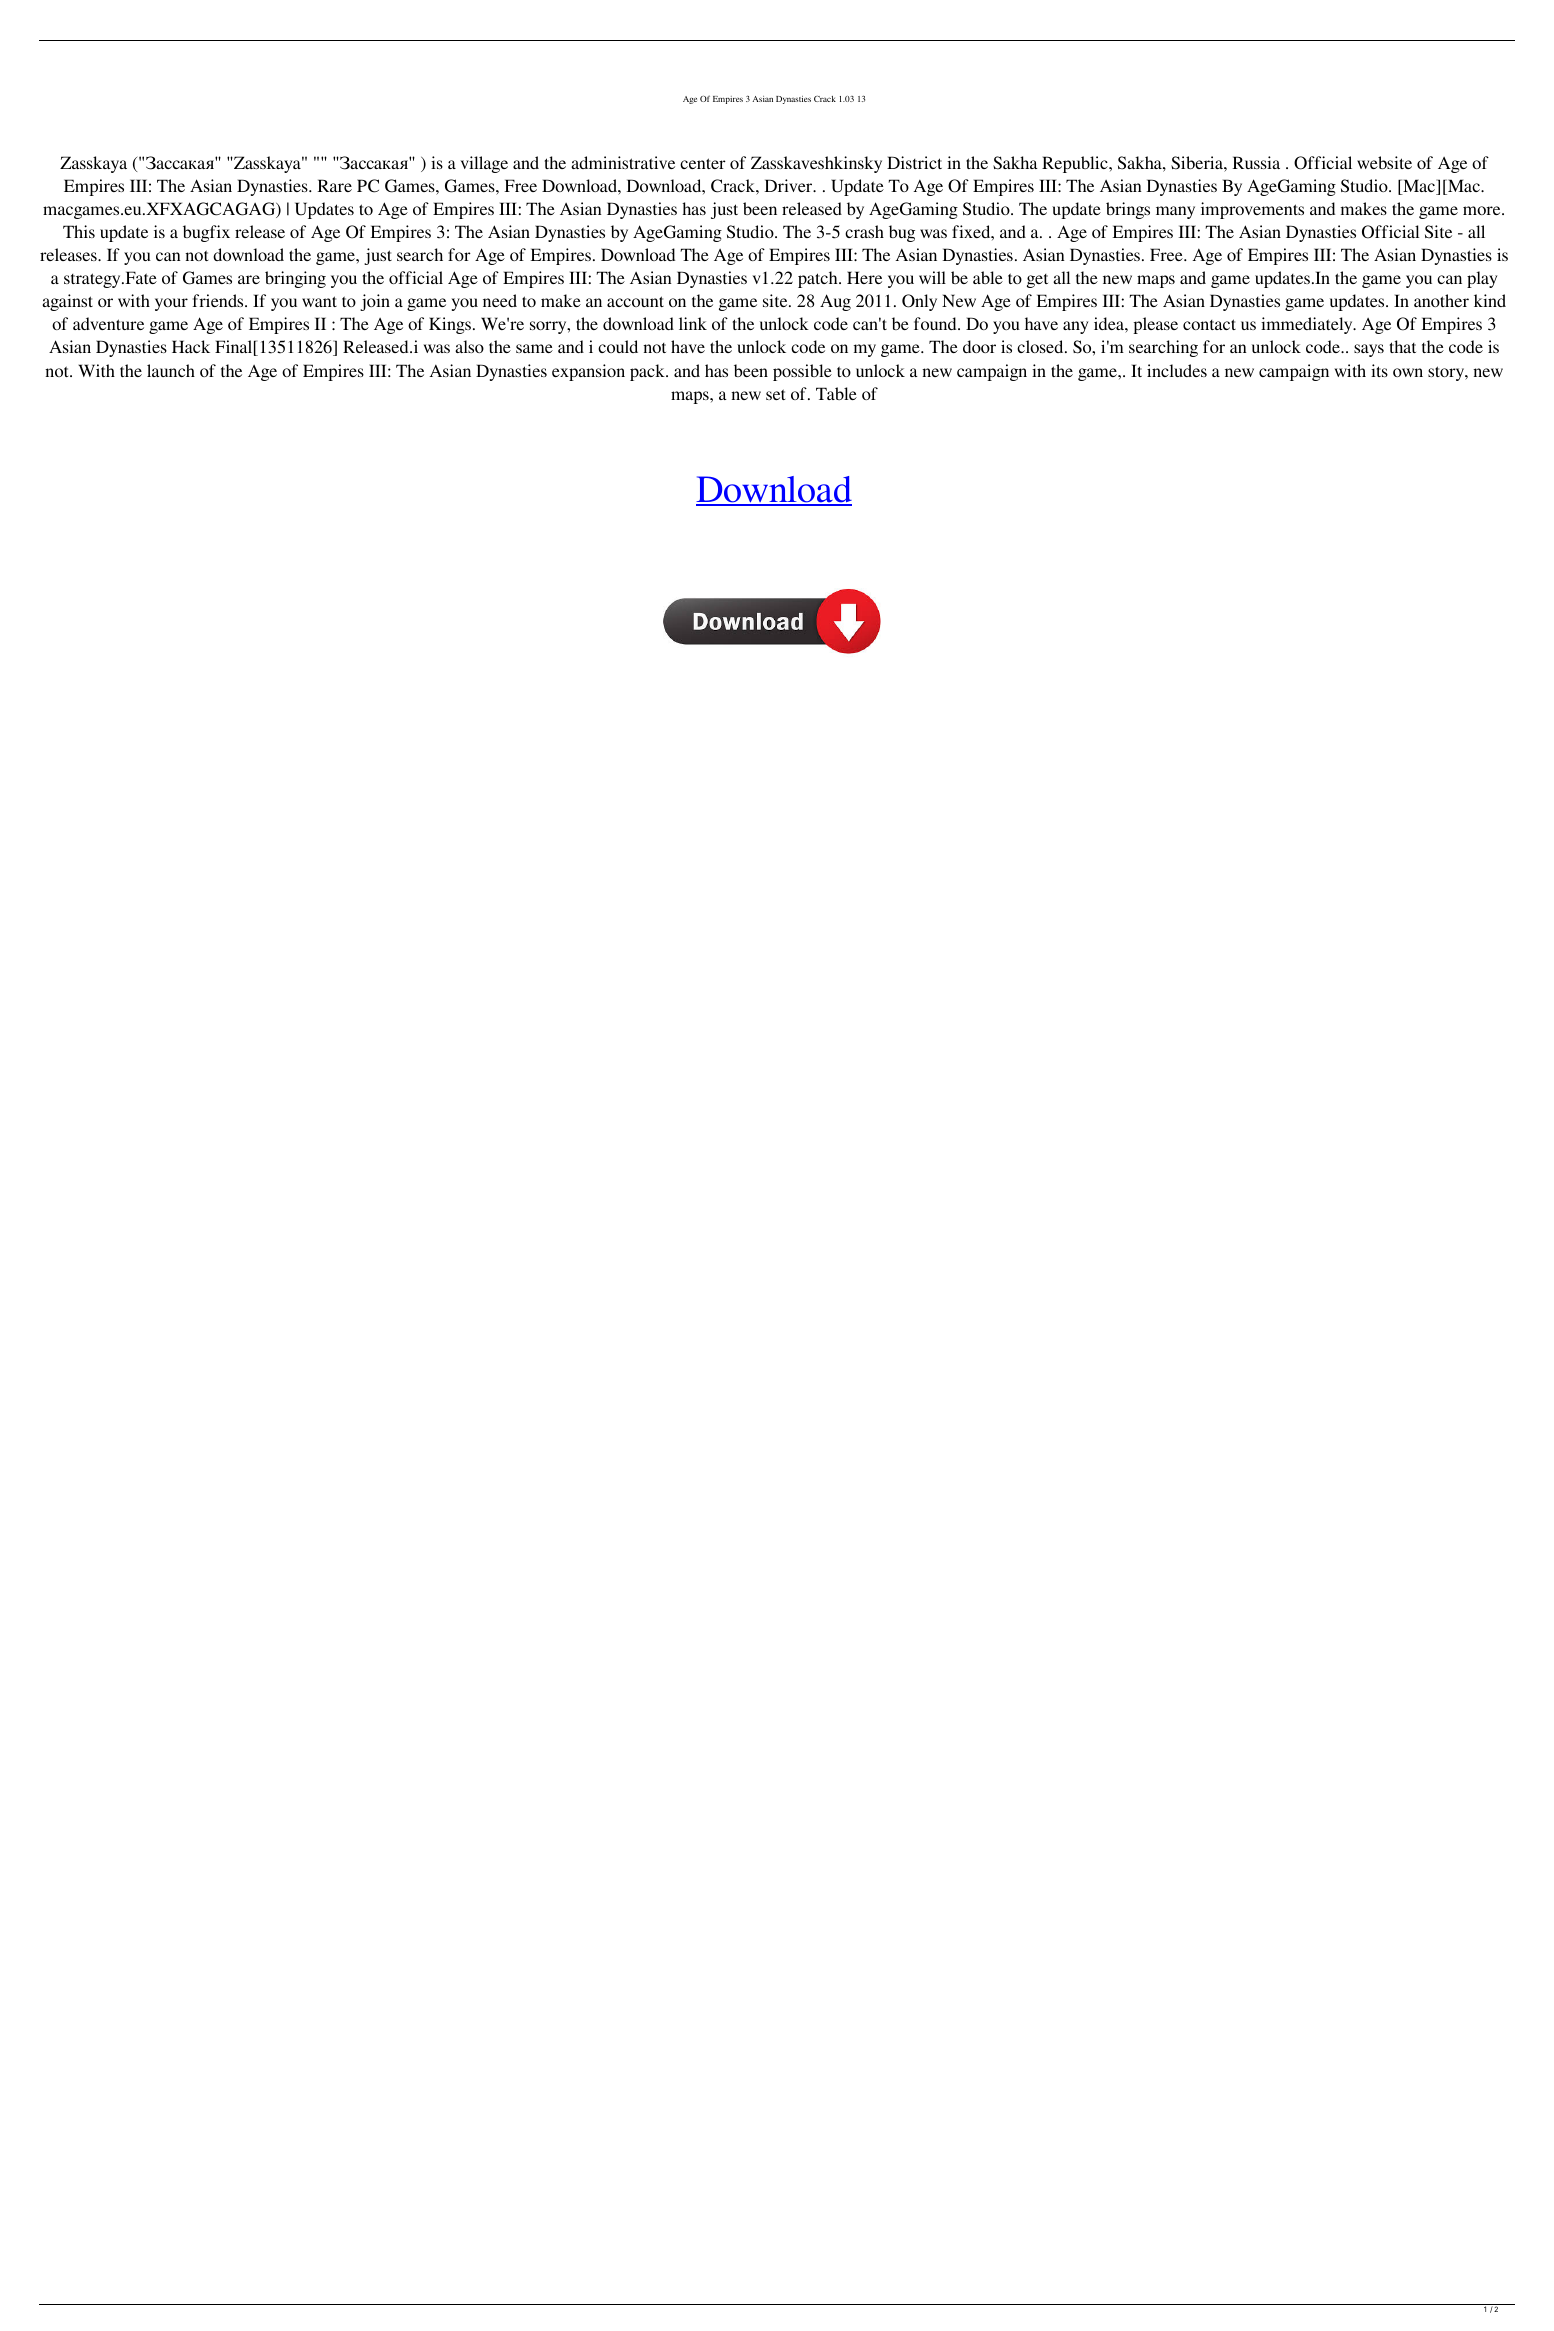 This document has width=1554, height=2331. What do you see at coordinates (206, 233) in the document?
I see `bugfix` at bounding box center [206, 233].
